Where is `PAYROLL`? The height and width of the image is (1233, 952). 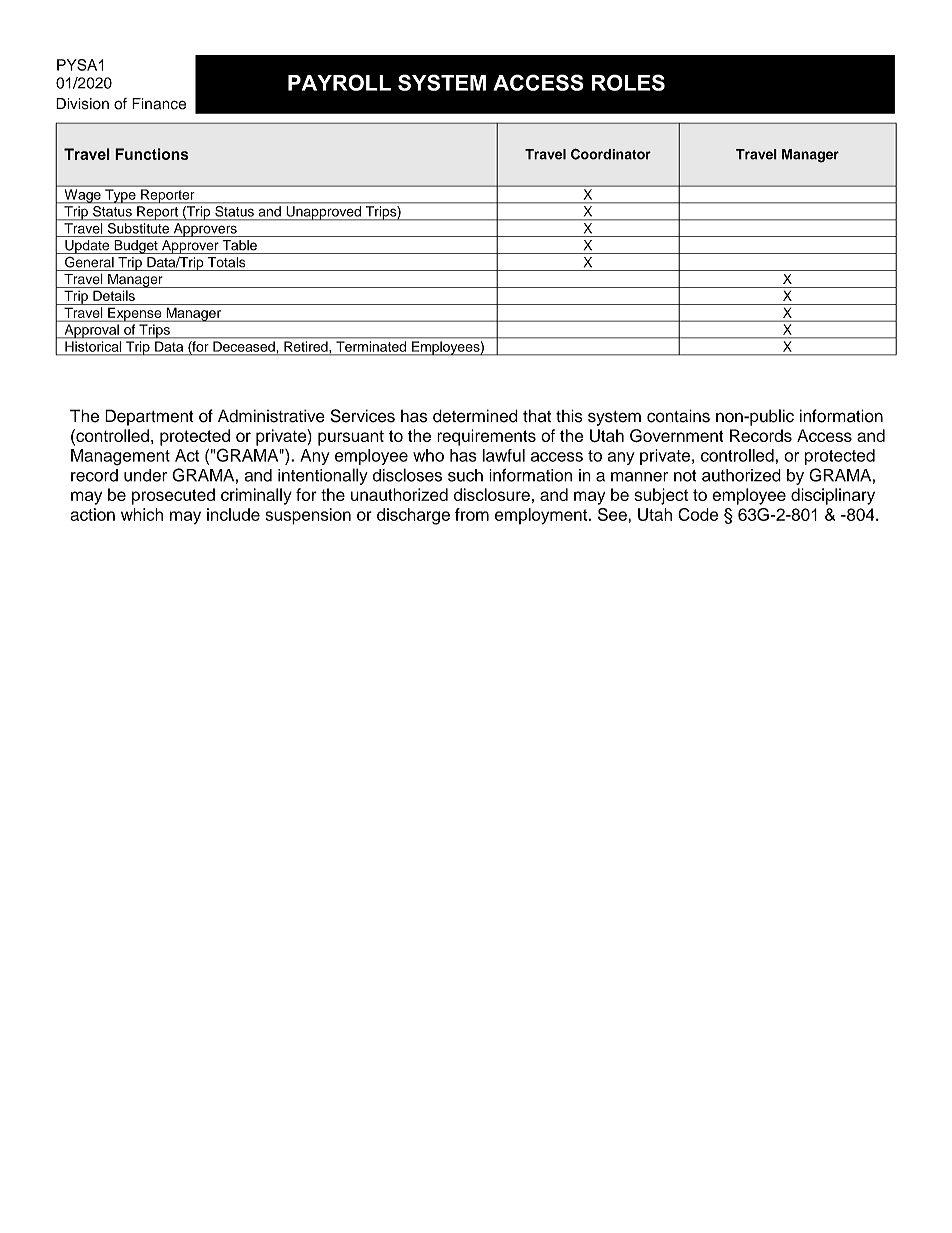 PAYROLL is located at coordinates (339, 82).
